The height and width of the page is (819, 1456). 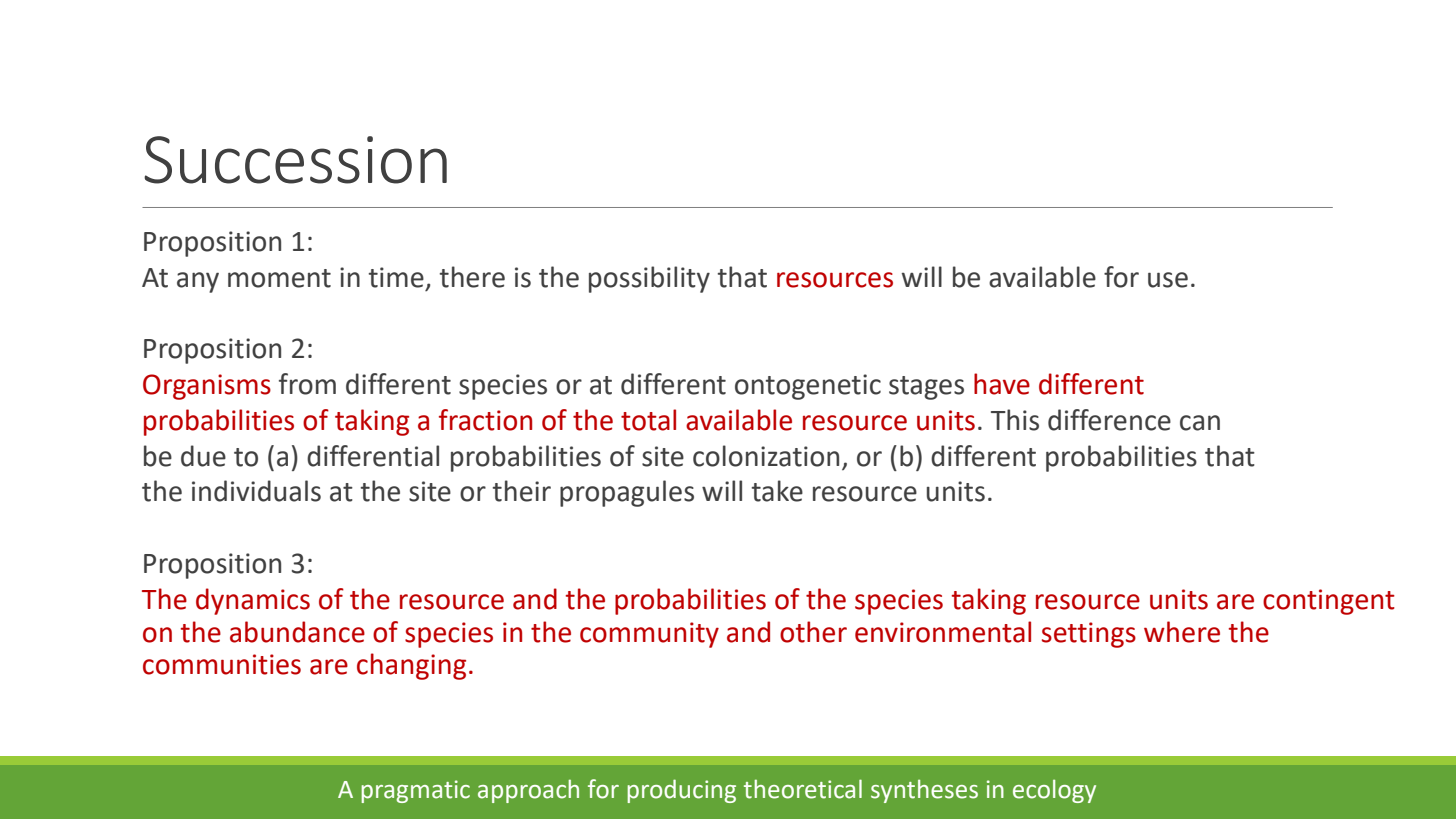 I want to click on take, so click(x=777, y=491).
